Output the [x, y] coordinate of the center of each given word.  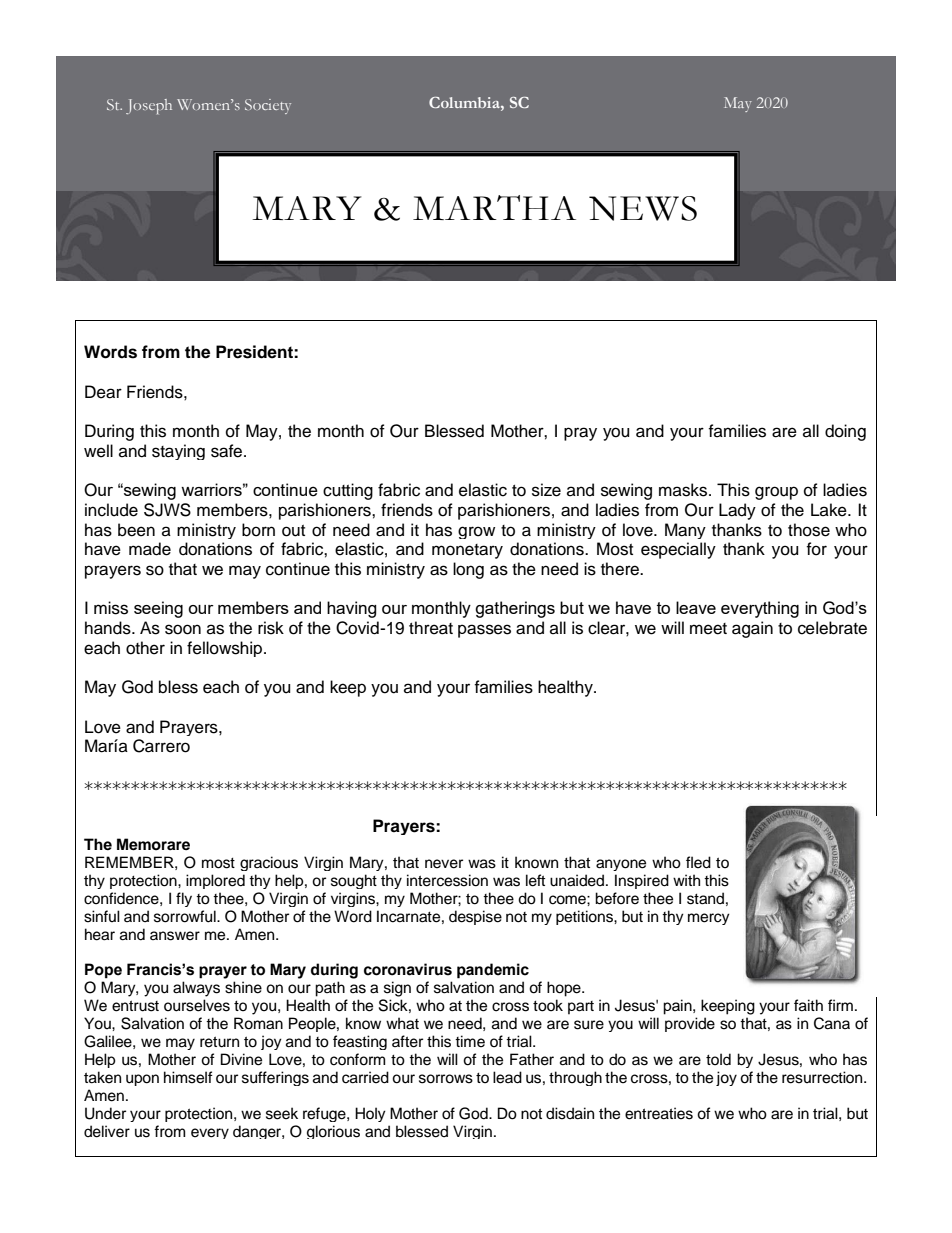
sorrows [446, 1079]
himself [188, 1077]
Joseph [149, 106]
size [546, 490]
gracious [269, 863]
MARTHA [494, 207]
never [444, 864]
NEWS [643, 208]
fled [698, 862]
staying [178, 452]
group [776, 493]
